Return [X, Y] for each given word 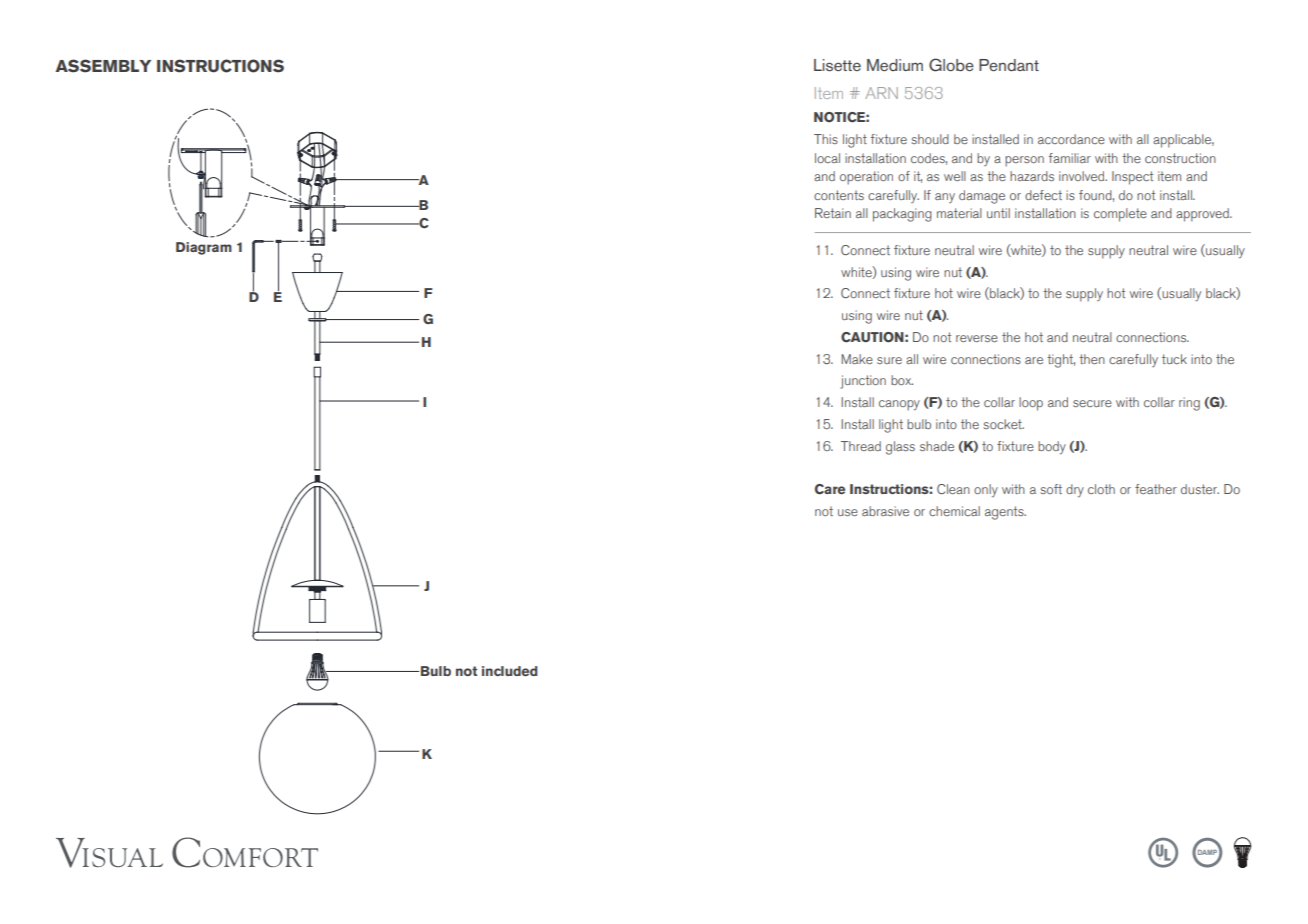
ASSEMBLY [103, 66]
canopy [899, 405]
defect [1043, 195]
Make [857, 359]
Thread [861, 446]
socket [1003, 424]
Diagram [204, 248]
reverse [977, 338]
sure [889, 360]
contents [839, 195]
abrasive [885, 511]
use [848, 512]
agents [1005, 513]
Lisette [837, 65]
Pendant [1009, 65]
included [510, 671]
